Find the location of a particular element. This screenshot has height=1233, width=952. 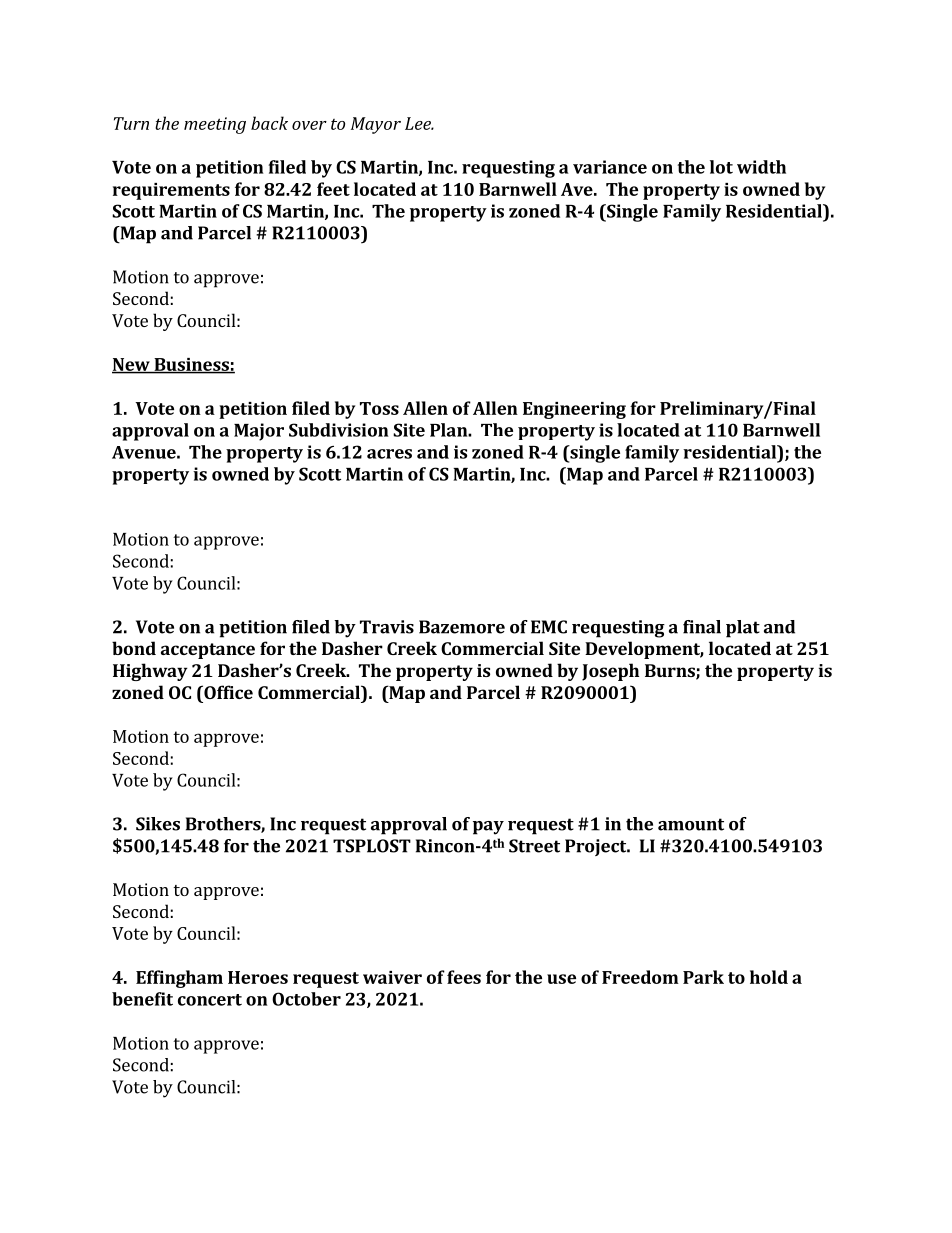

meeting is located at coordinates (215, 125).
